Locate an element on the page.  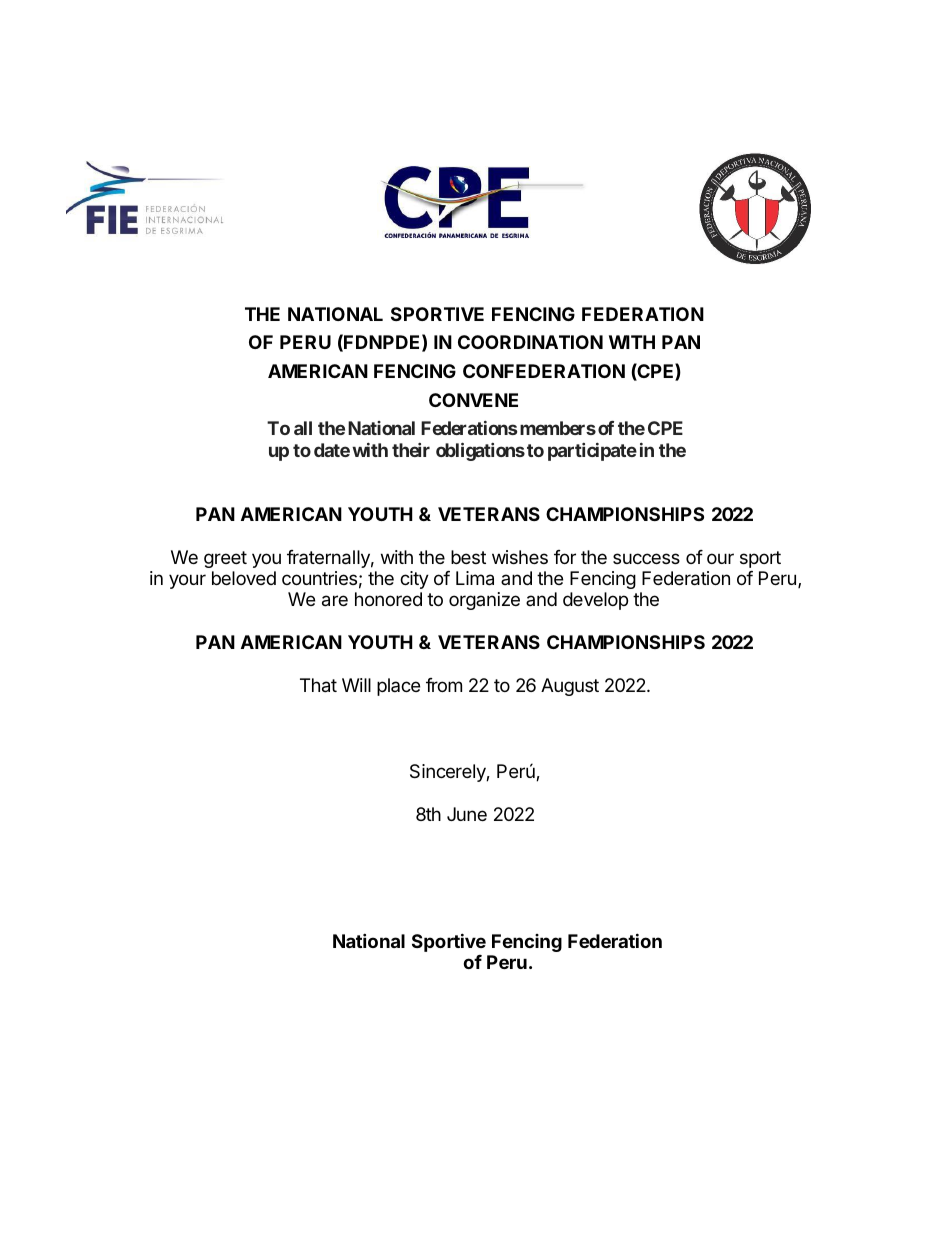
CONVENE is located at coordinates (473, 400).
